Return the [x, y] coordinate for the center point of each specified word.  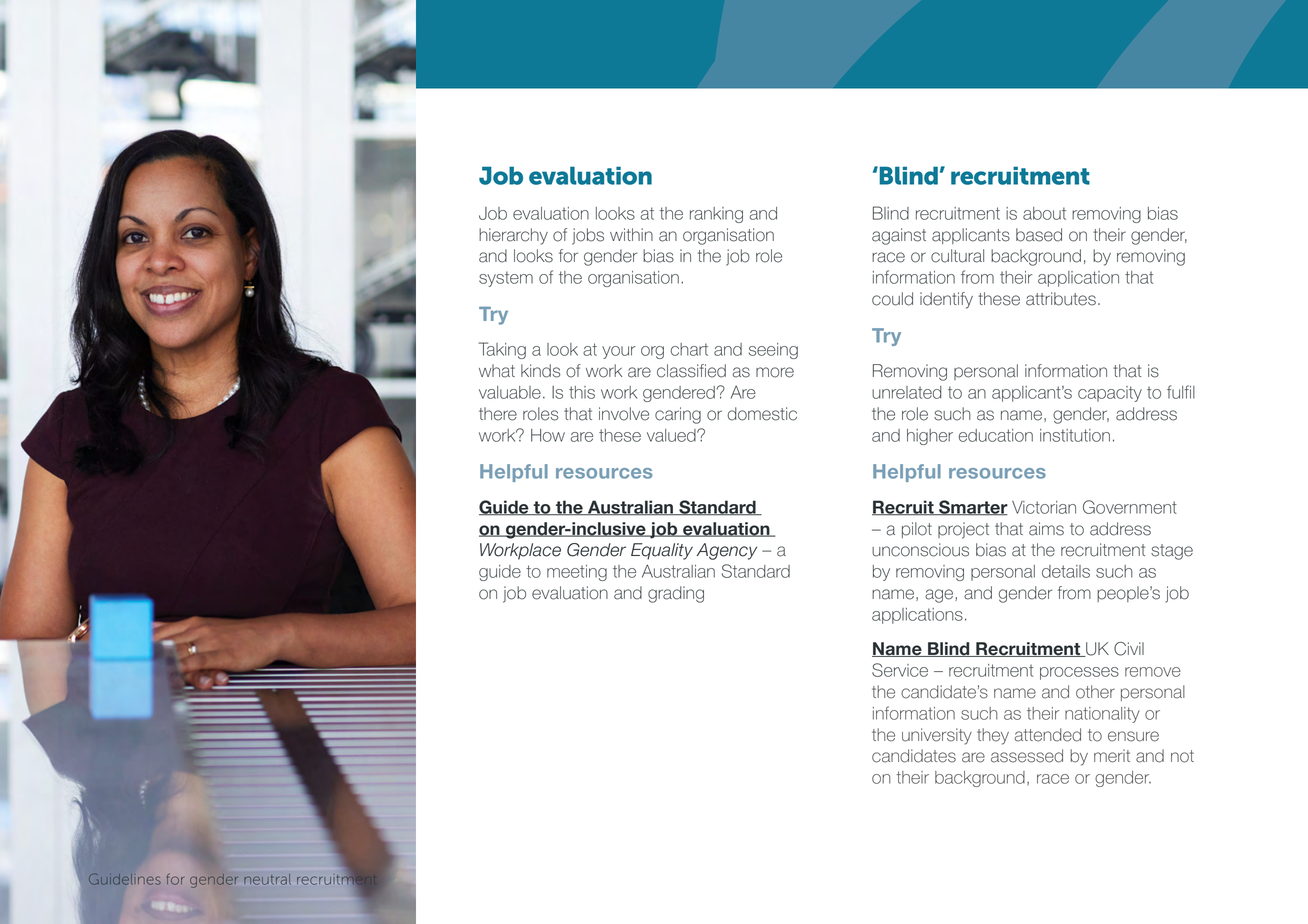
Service [900, 670]
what [497, 371]
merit [1112, 756]
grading [676, 594]
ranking [716, 215]
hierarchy [513, 236]
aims [1046, 529]
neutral [267, 879]
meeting [577, 573]
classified [691, 371]
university [937, 736]
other [1095, 692]
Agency [726, 551]
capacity [1110, 394]
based [1039, 235]
